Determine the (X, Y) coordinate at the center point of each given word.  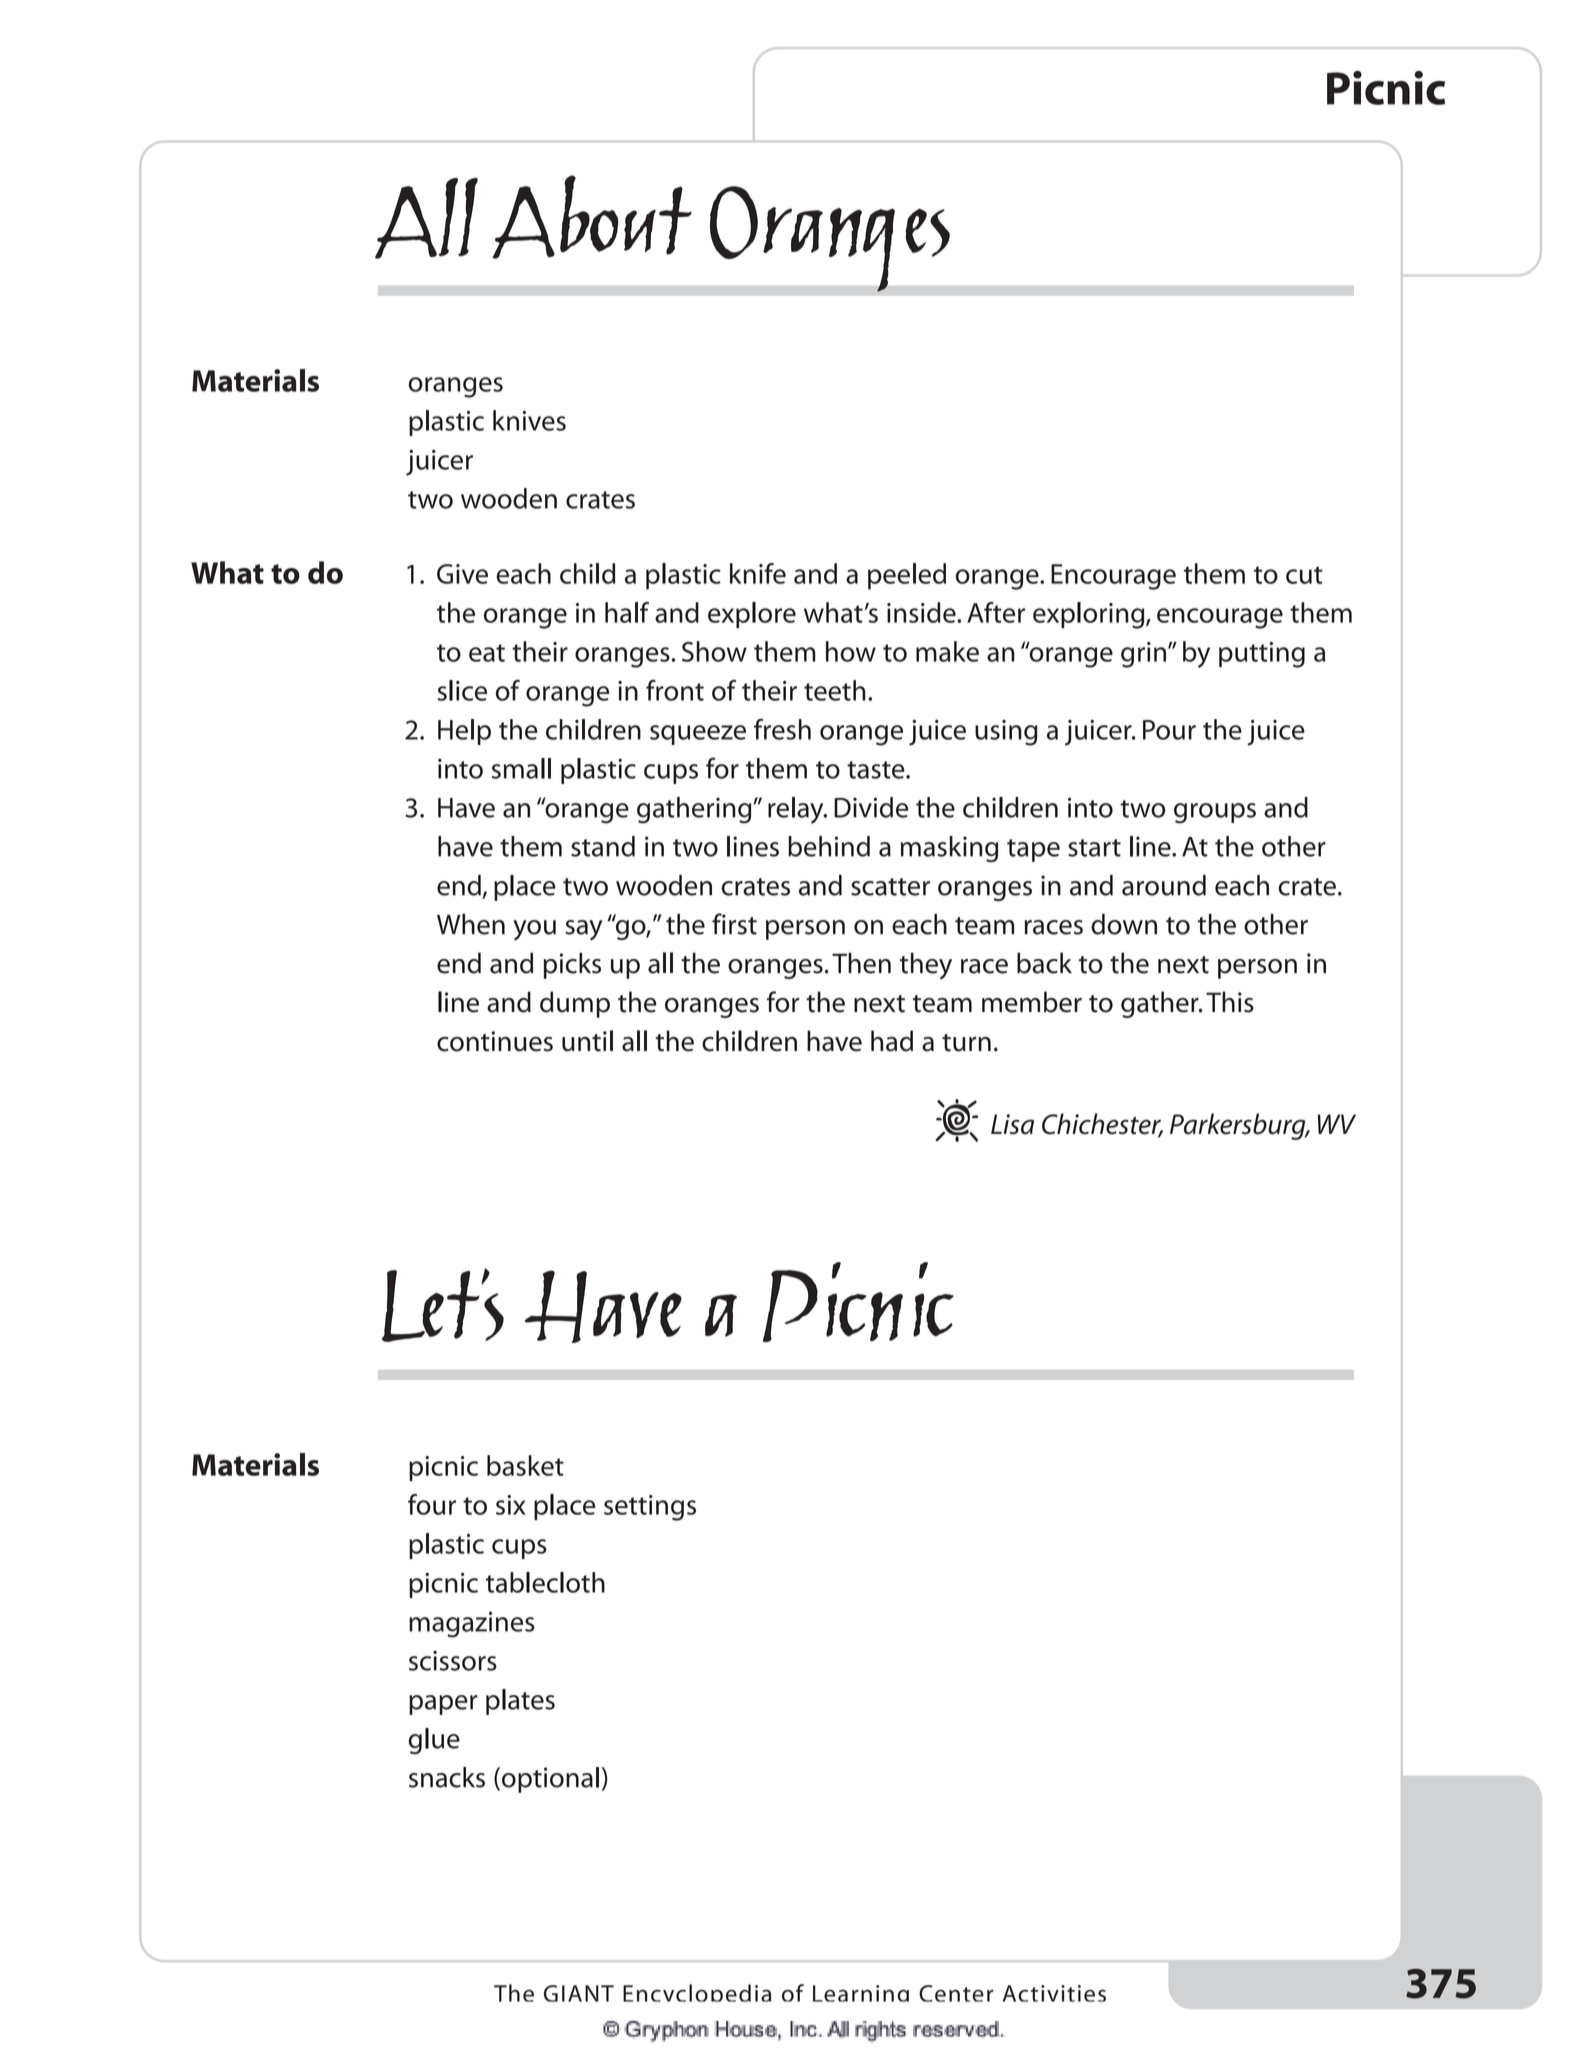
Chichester (1102, 1125)
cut (1304, 575)
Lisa (1012, 1124)
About (592, 217)
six (510, 1505)
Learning (861, 1993)
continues (495, 1041)
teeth (835, 690)
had (892, 1041)
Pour (1169, 730)
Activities (1054, 1993)
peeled (907, 576)
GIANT (579, 1993)
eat (487, 653)
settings (650, 1508)
